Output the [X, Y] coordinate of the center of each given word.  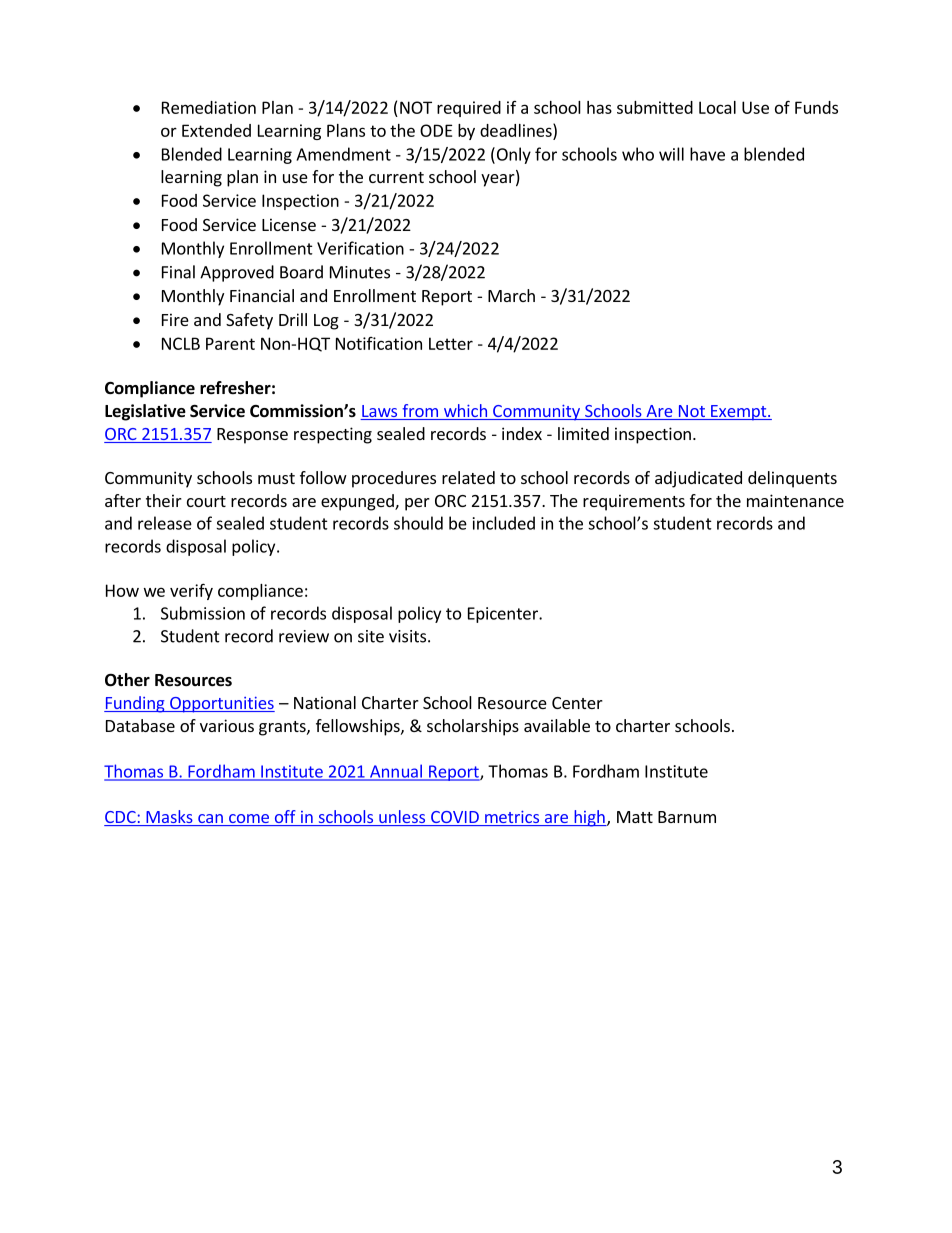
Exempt [739, 413]
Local [717, 107]
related [468, 477]
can [210, 820]
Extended [216, 130]
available [557, 725]
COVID [455, 818]
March [511, 295]
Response [252, 436]
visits [409, 636]
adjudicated [698, 479]
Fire [175, 319]
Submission [203, 613]
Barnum [687, 817]
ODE [436, 130]
